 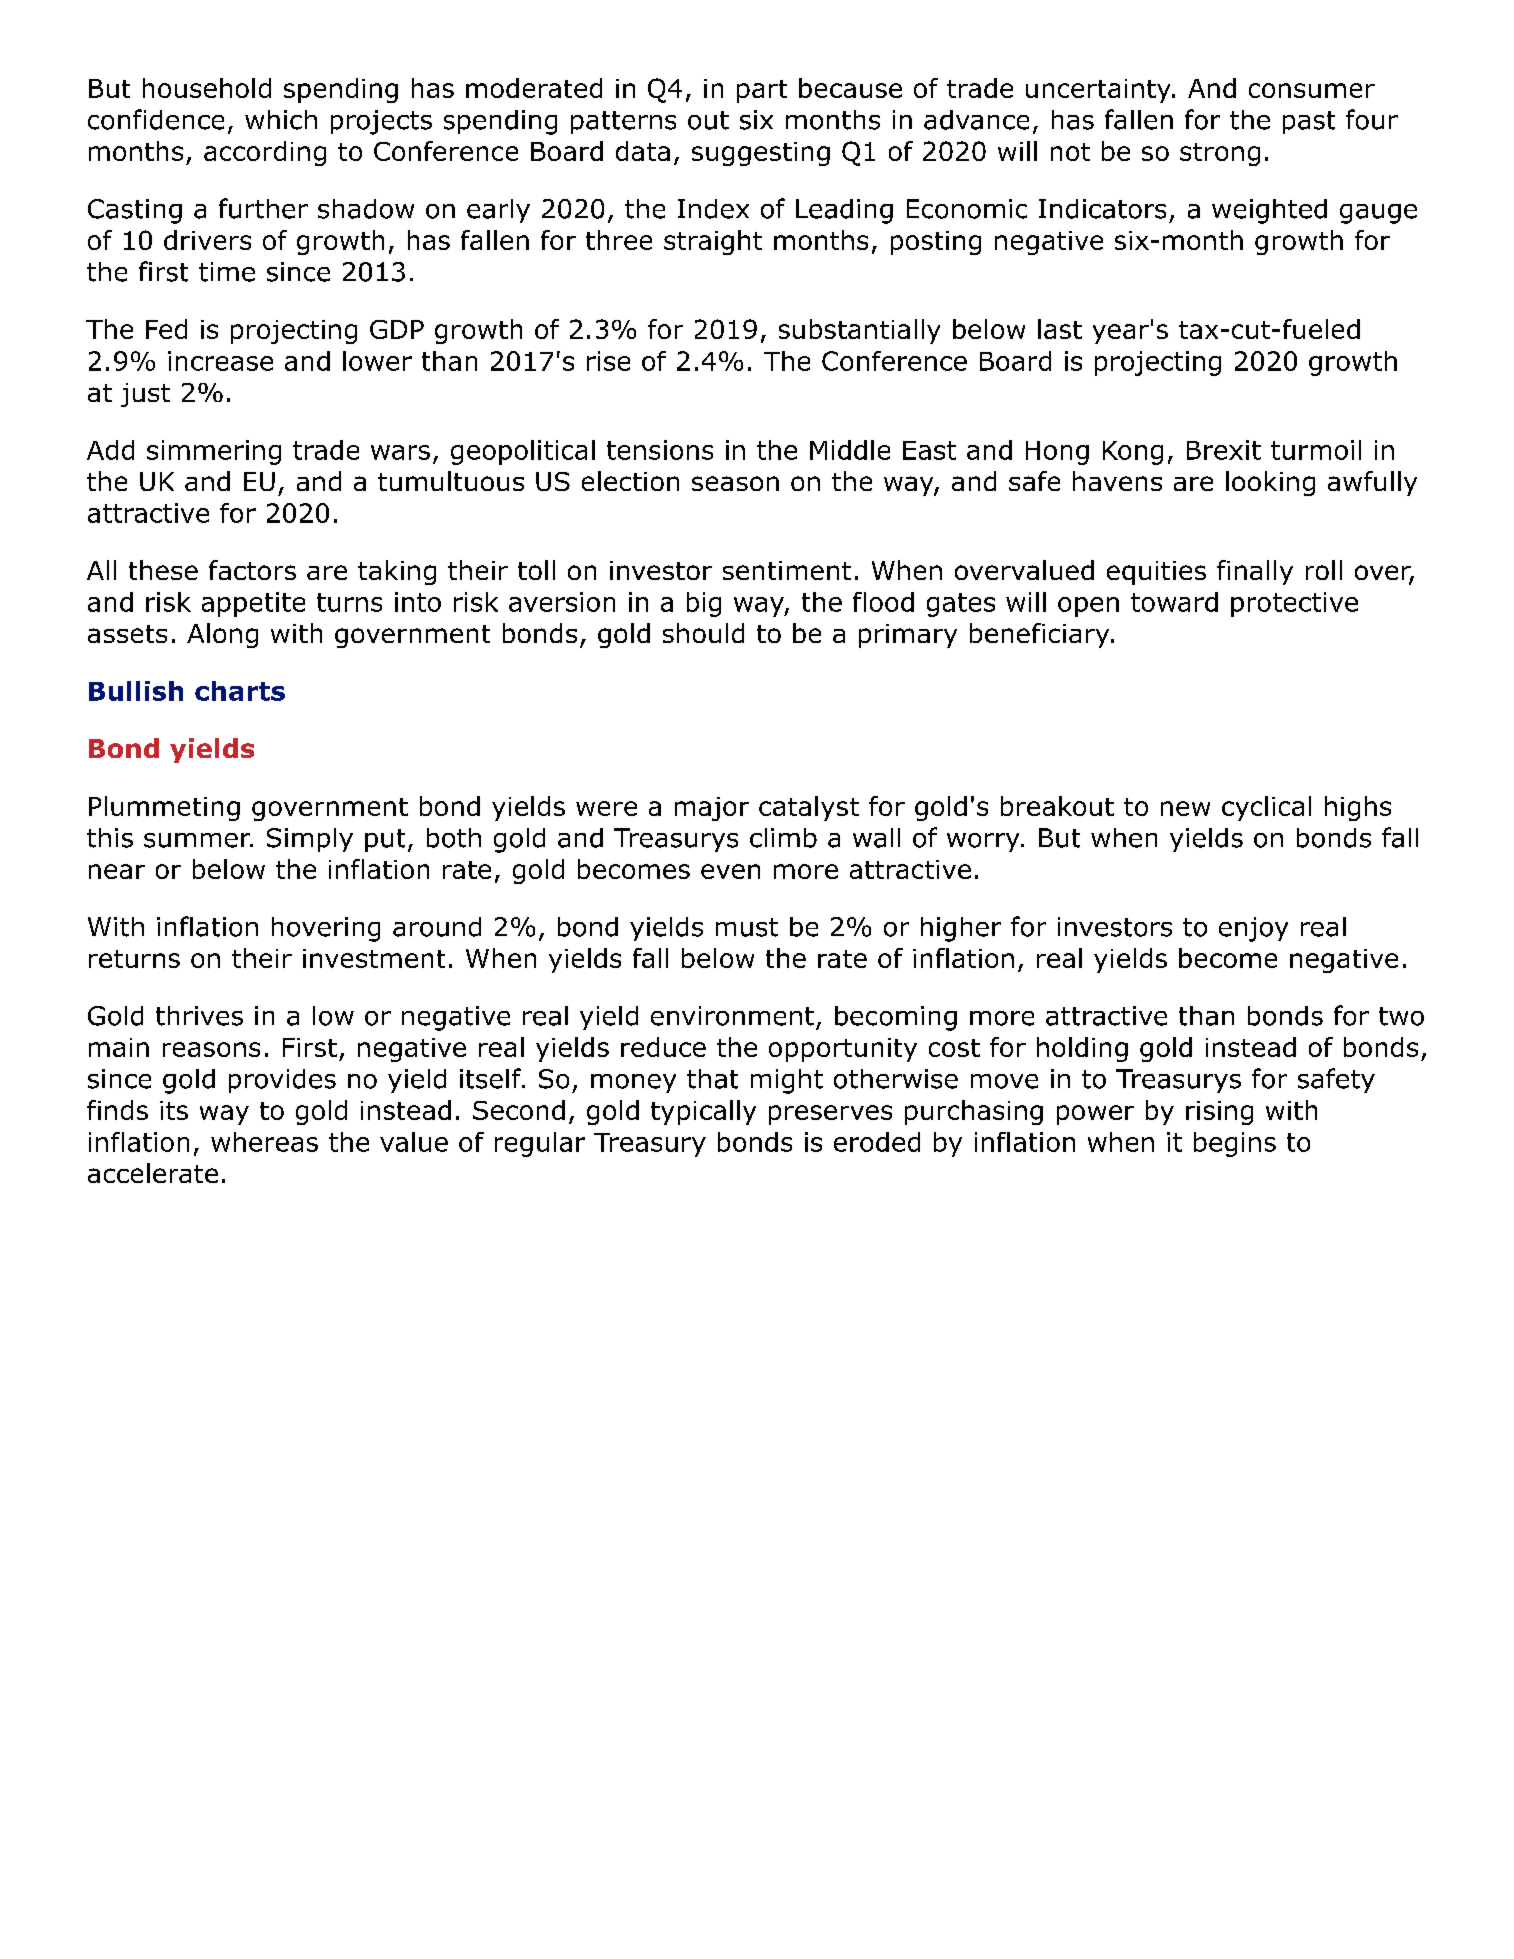 I want to click on big, so click(x=704, y=604).
